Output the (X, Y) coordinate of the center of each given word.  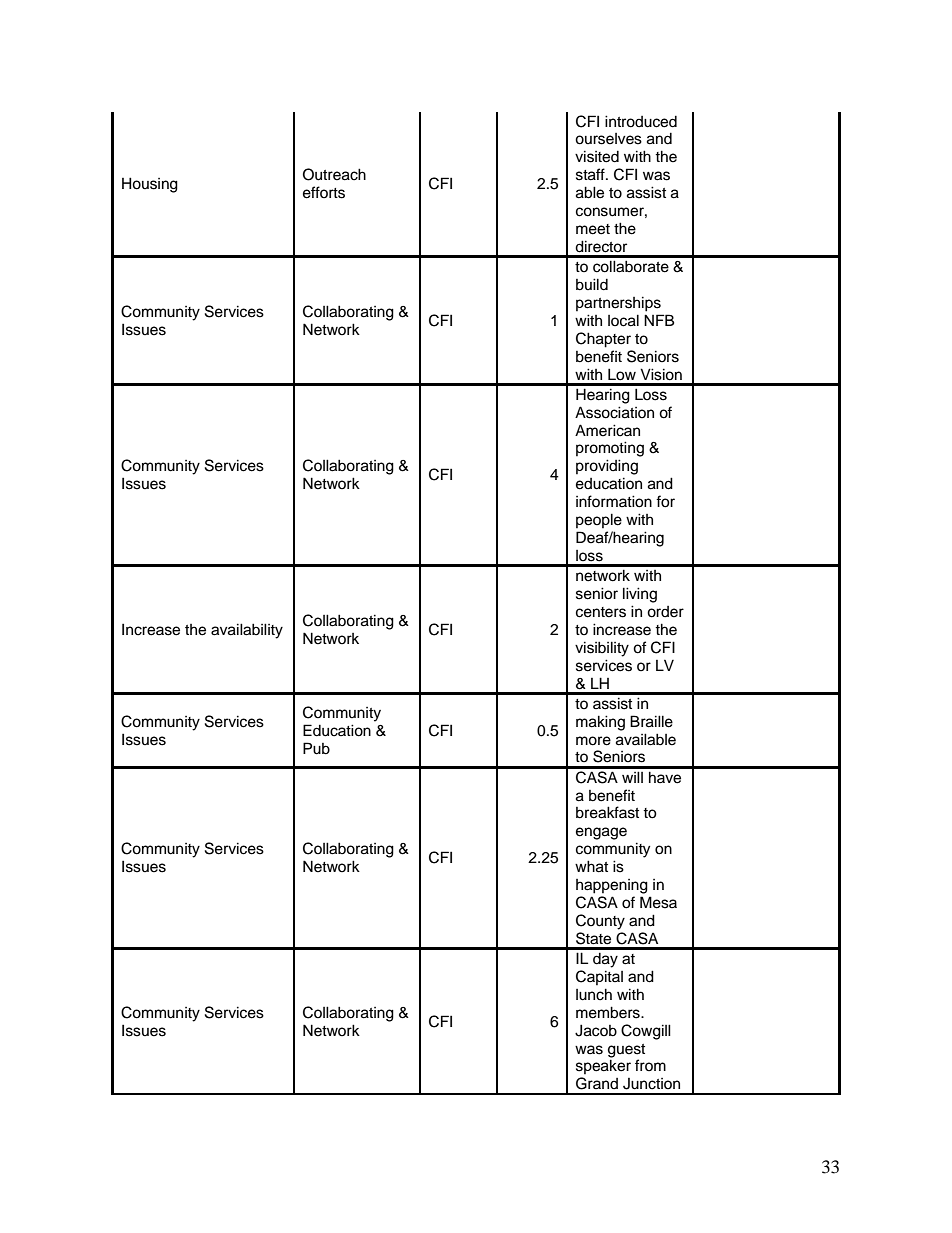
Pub (316, 748)
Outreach (334, 174)
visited (597, 156)
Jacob (596, 1030)
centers (601, 612)
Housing (150, 185)
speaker (603, 1066)
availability (247, 631)
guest (626, 1051)
